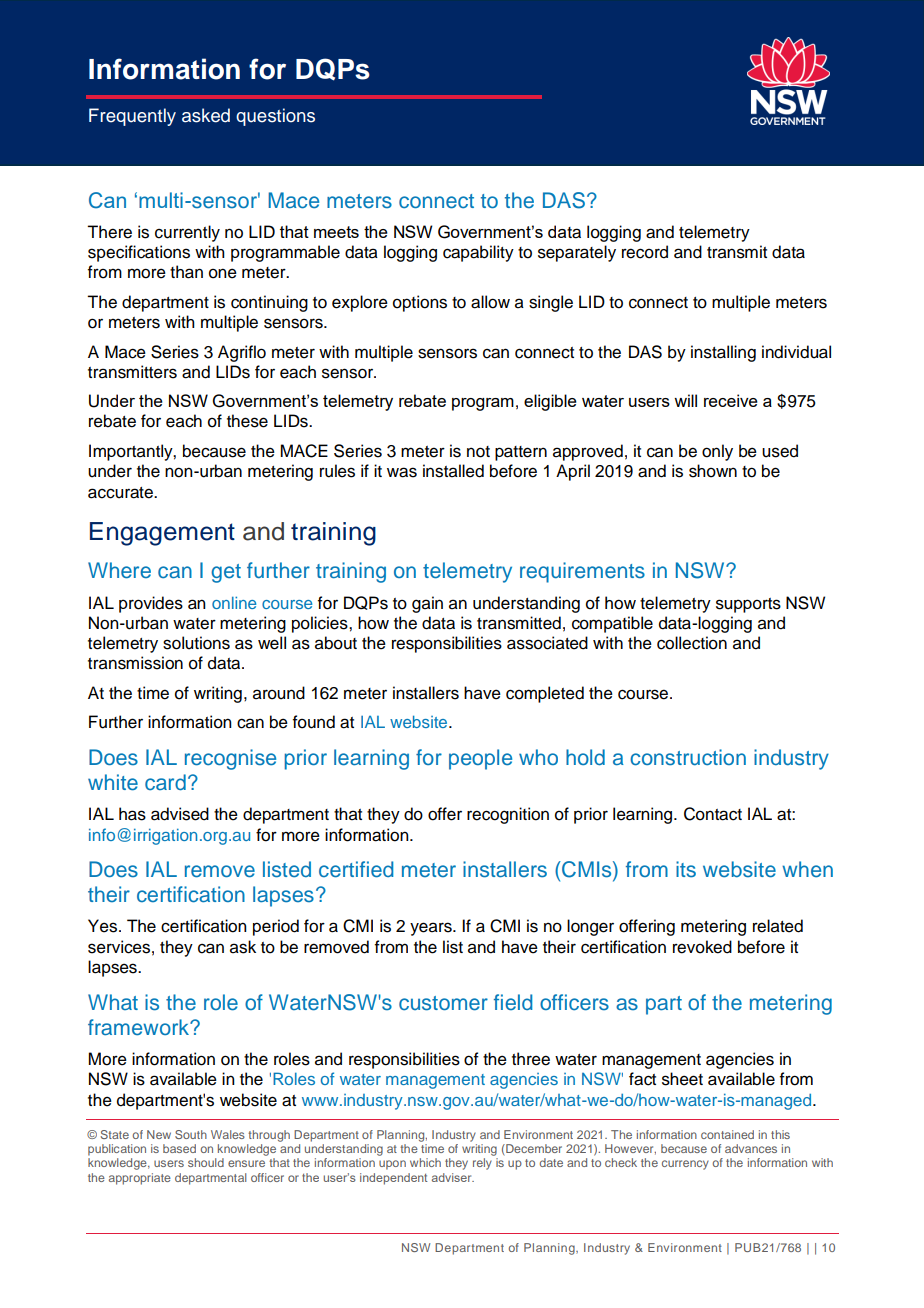  I want to click on accurate, so click(121, 493).
